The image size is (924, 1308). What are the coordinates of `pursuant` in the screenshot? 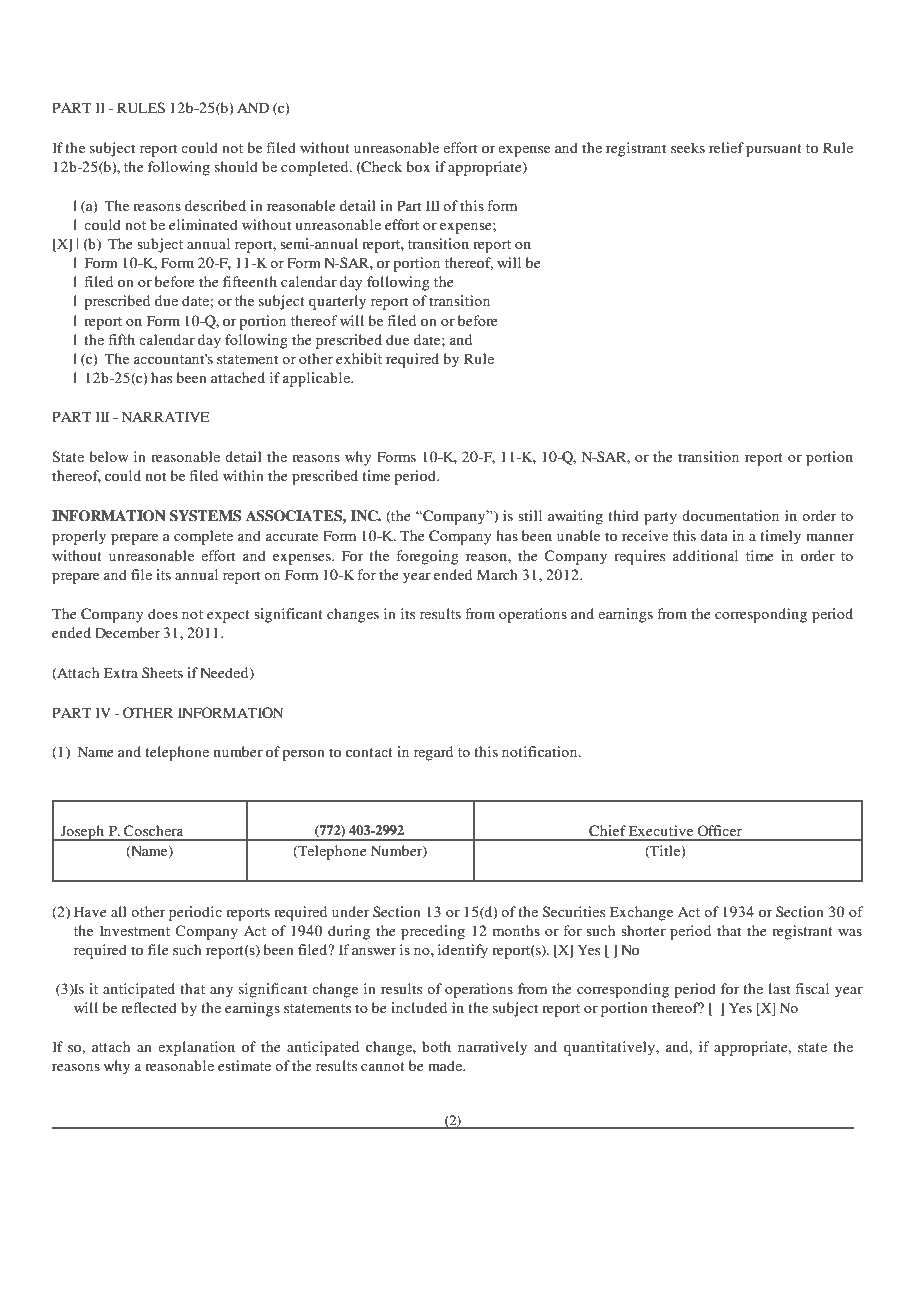 It's located at (774, 150).
